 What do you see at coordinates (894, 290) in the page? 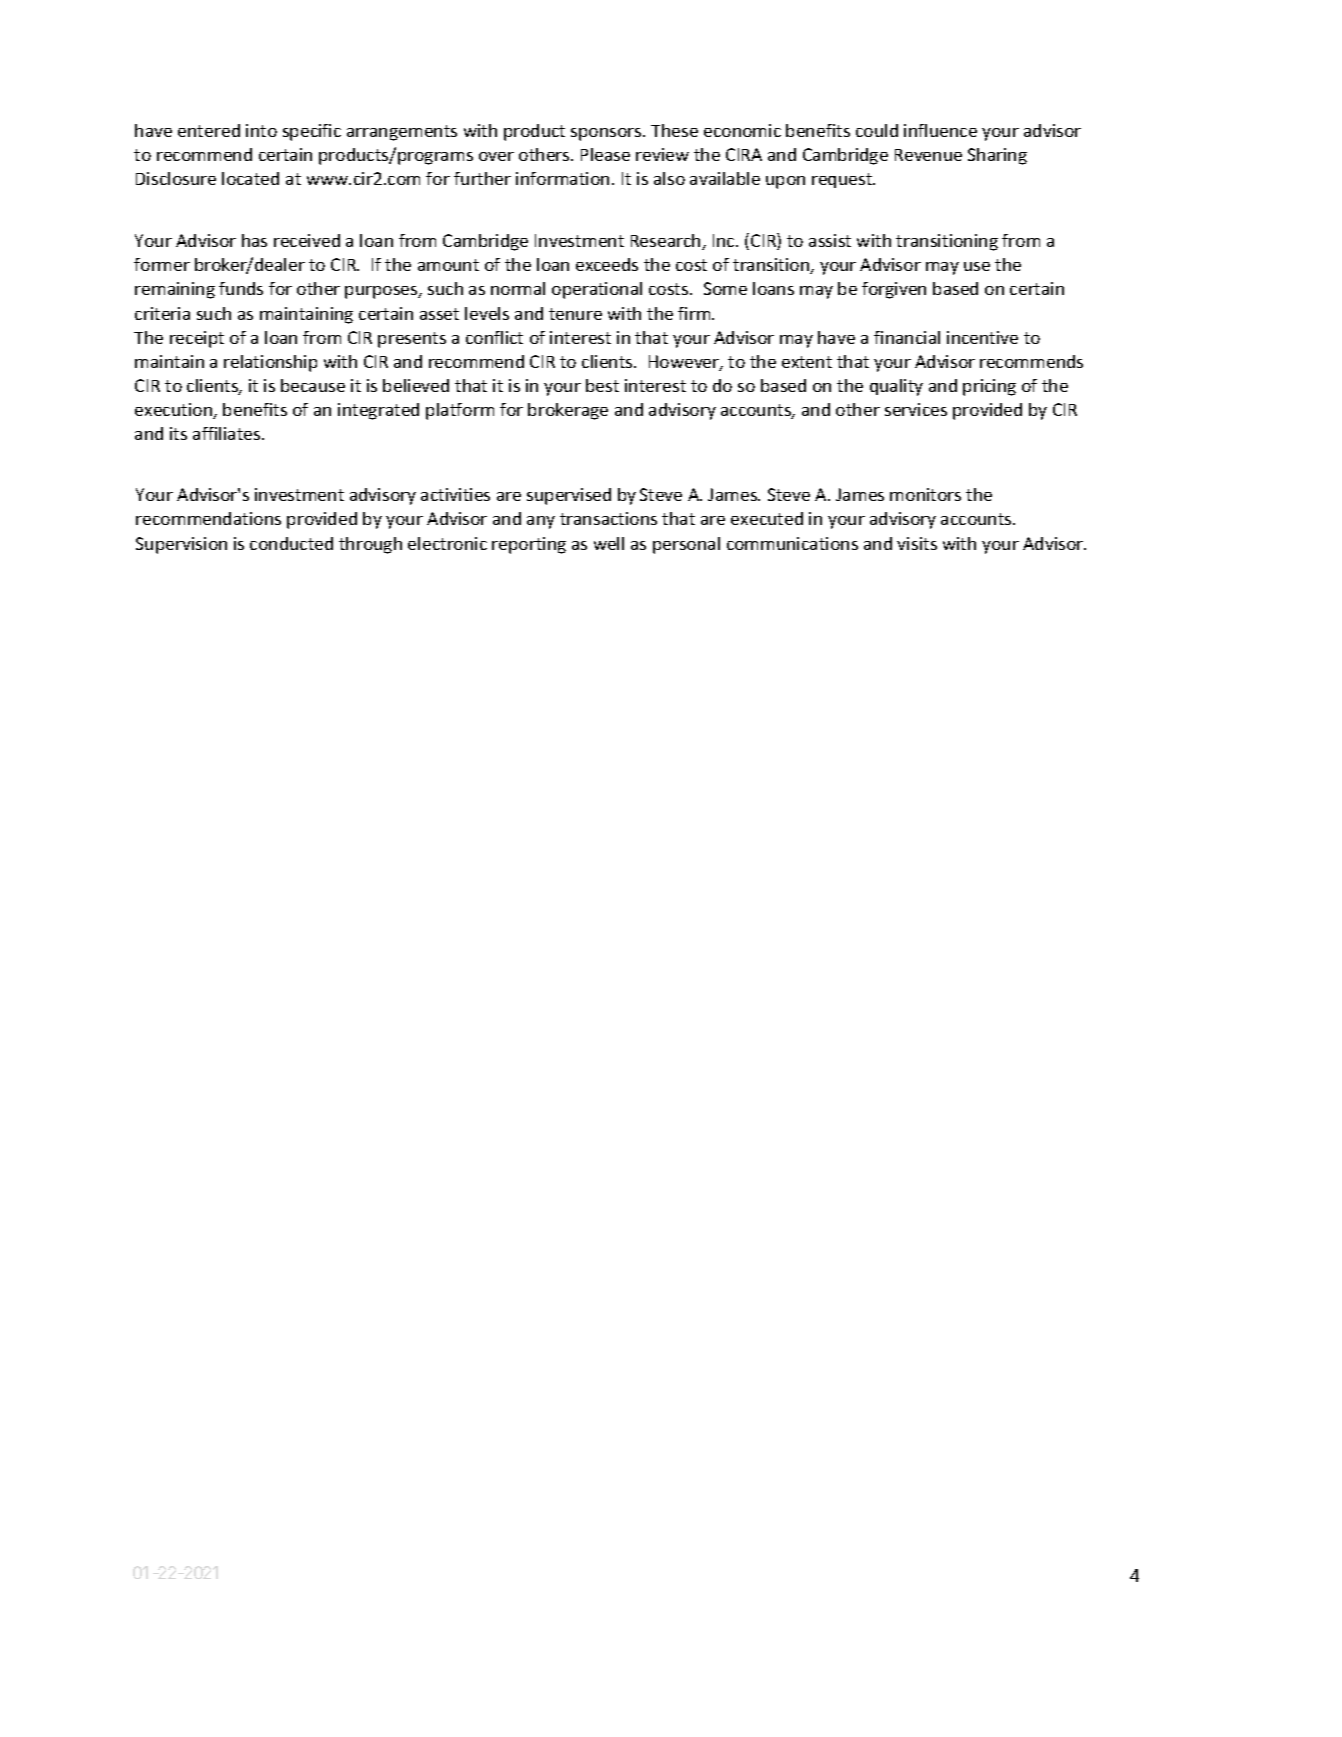
I see `forgiven` at bounding box center [894, 290].
